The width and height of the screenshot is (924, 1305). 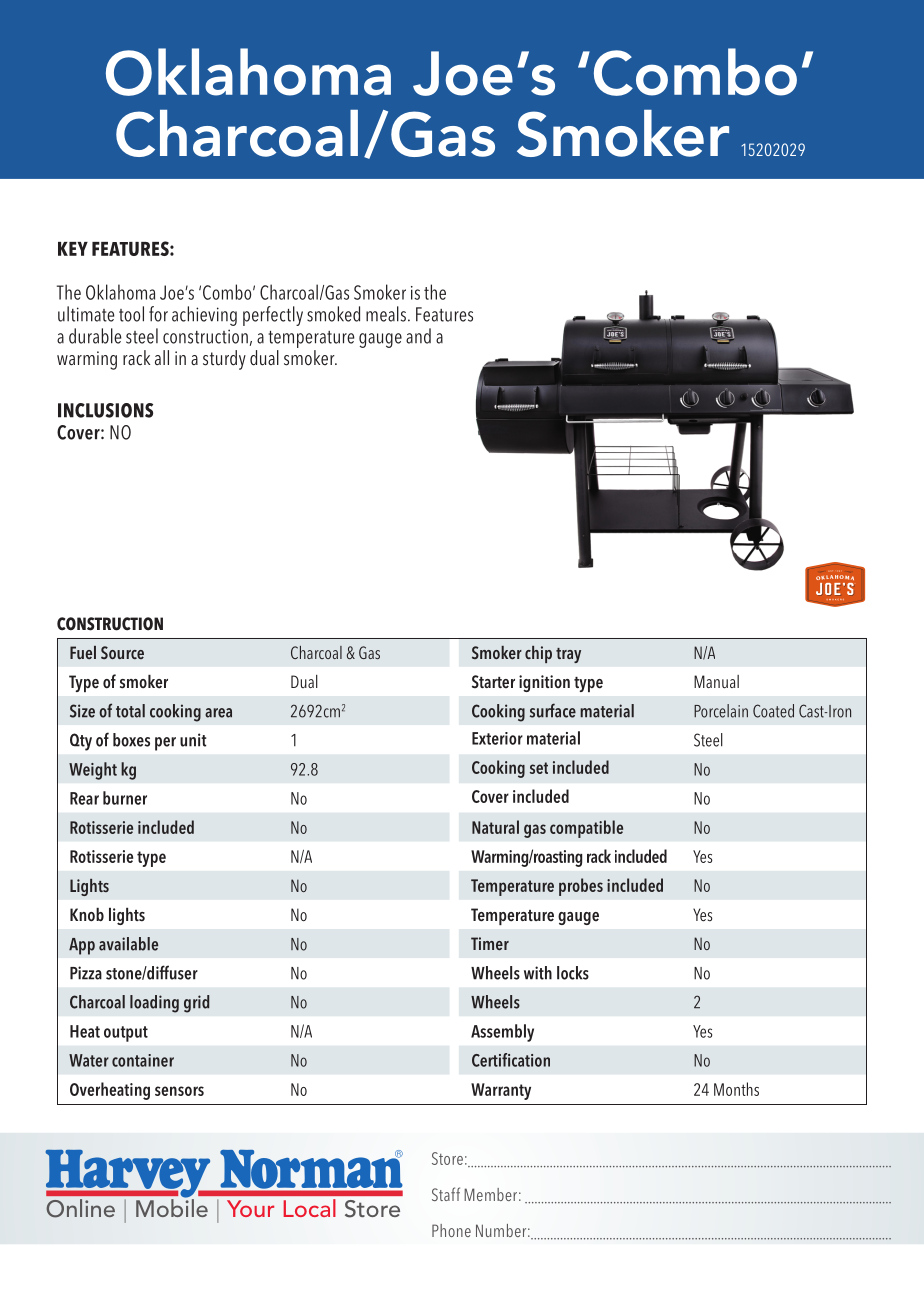 I want to click on Porcelain, so click(x=721, y=711).
